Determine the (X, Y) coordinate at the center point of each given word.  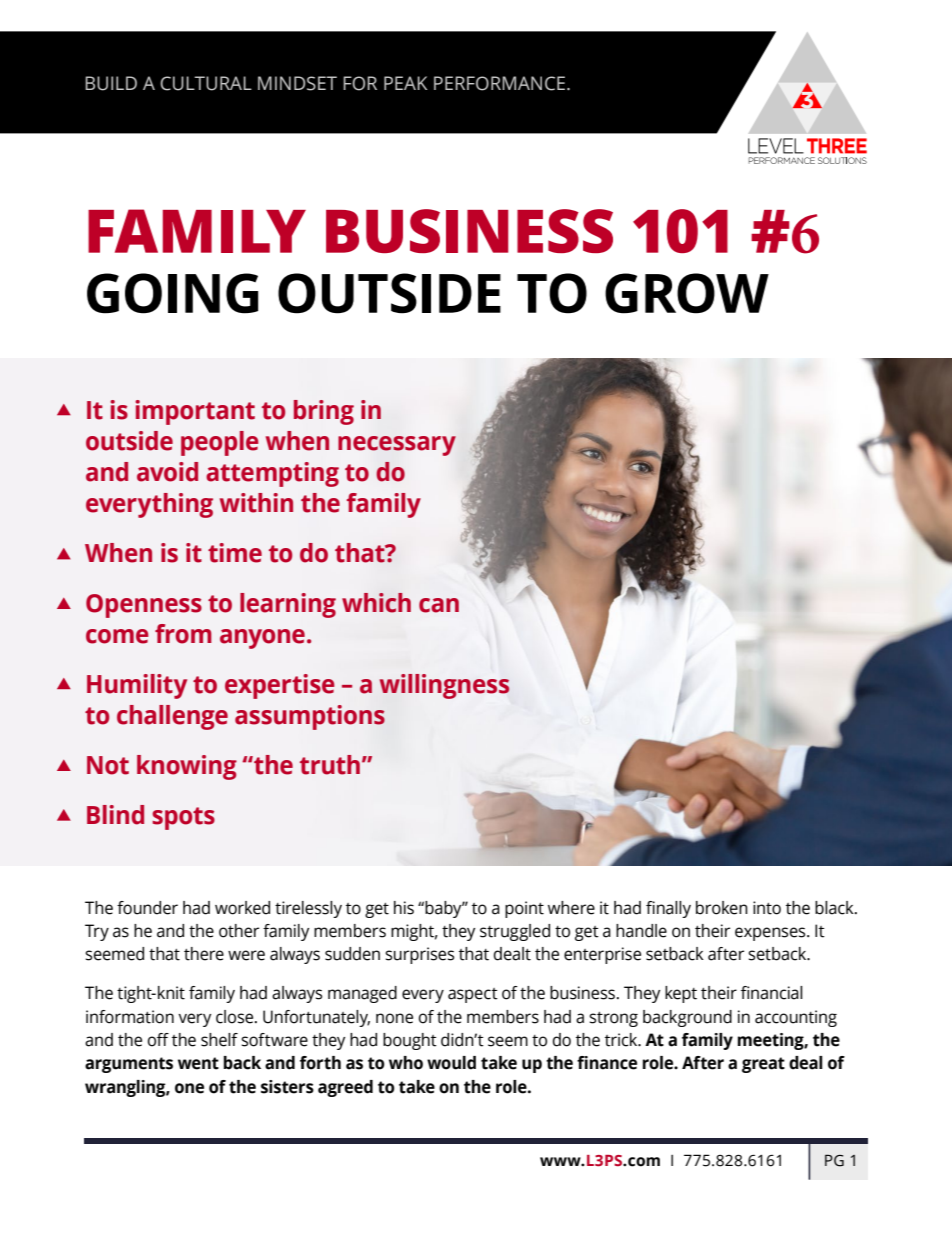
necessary (397, 446)
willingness (444, 686)
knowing (187, 767)
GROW (687, 293)
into (767, 908)
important (195, 412)
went (198, 1063)
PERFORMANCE (501, 83)
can (439, 605)
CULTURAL (206, 83)
